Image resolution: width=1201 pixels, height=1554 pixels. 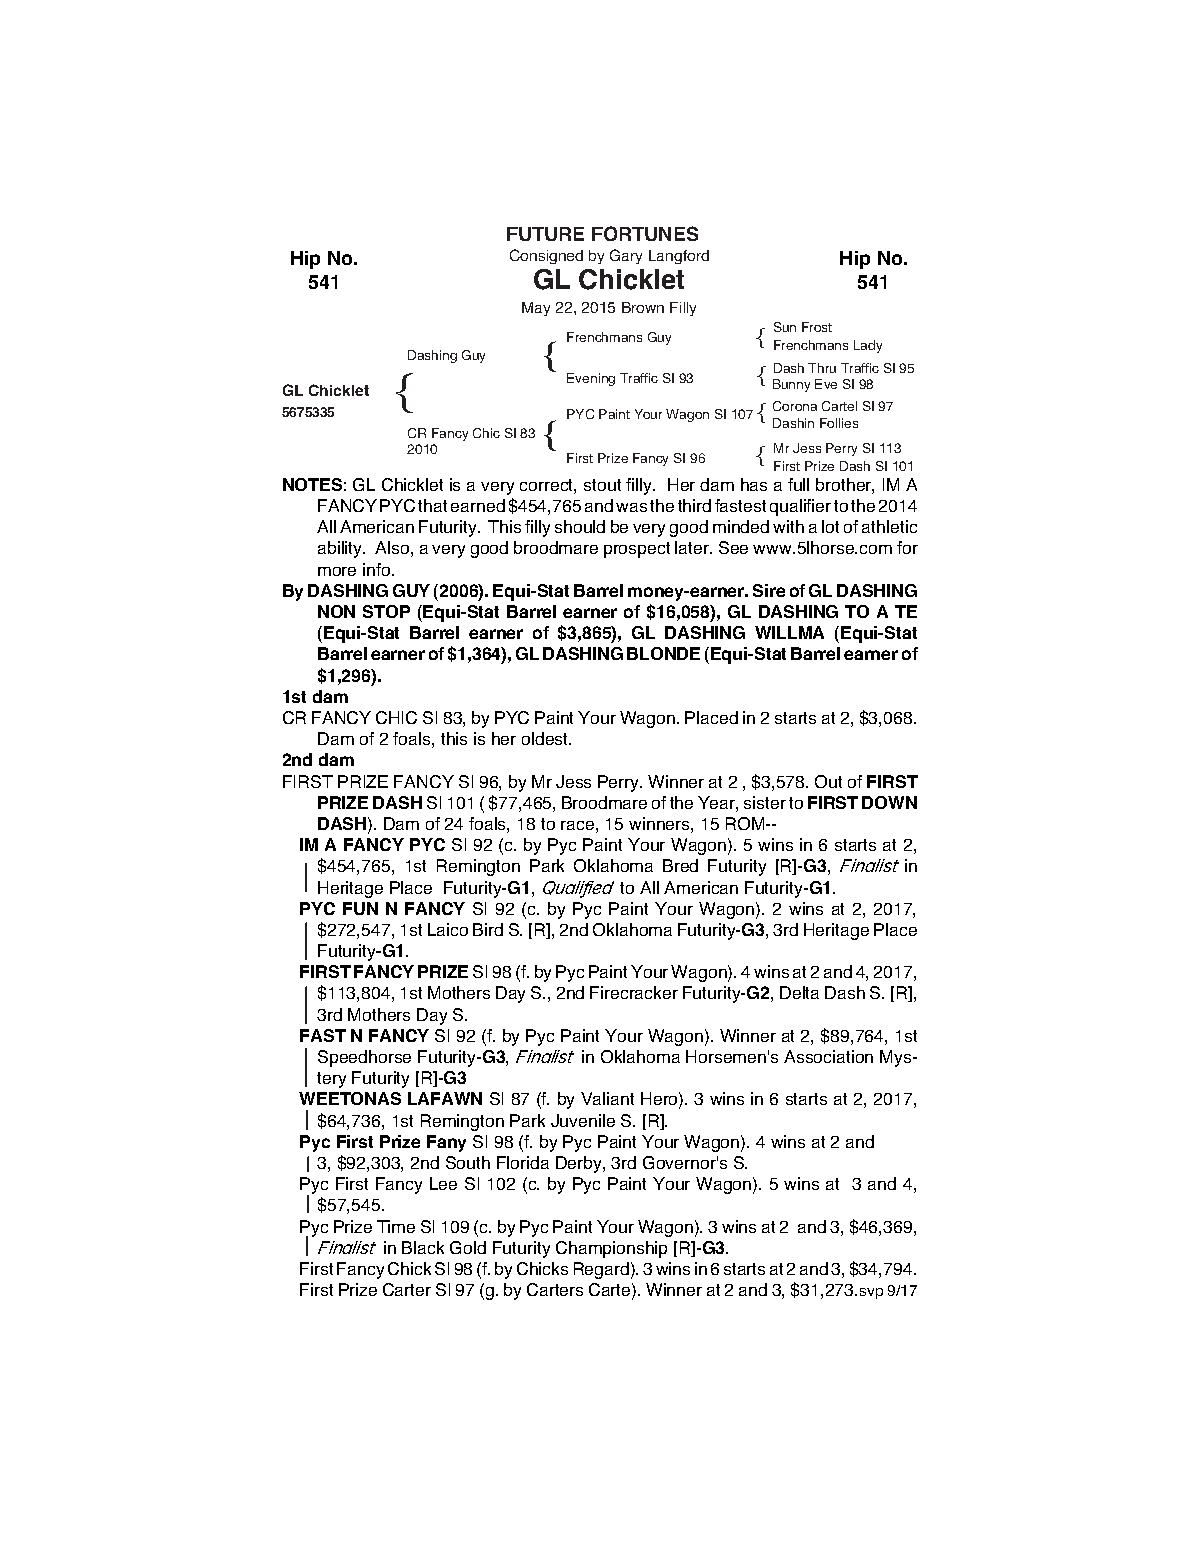 I want to click on FUN, so click(x=360, y=908).
